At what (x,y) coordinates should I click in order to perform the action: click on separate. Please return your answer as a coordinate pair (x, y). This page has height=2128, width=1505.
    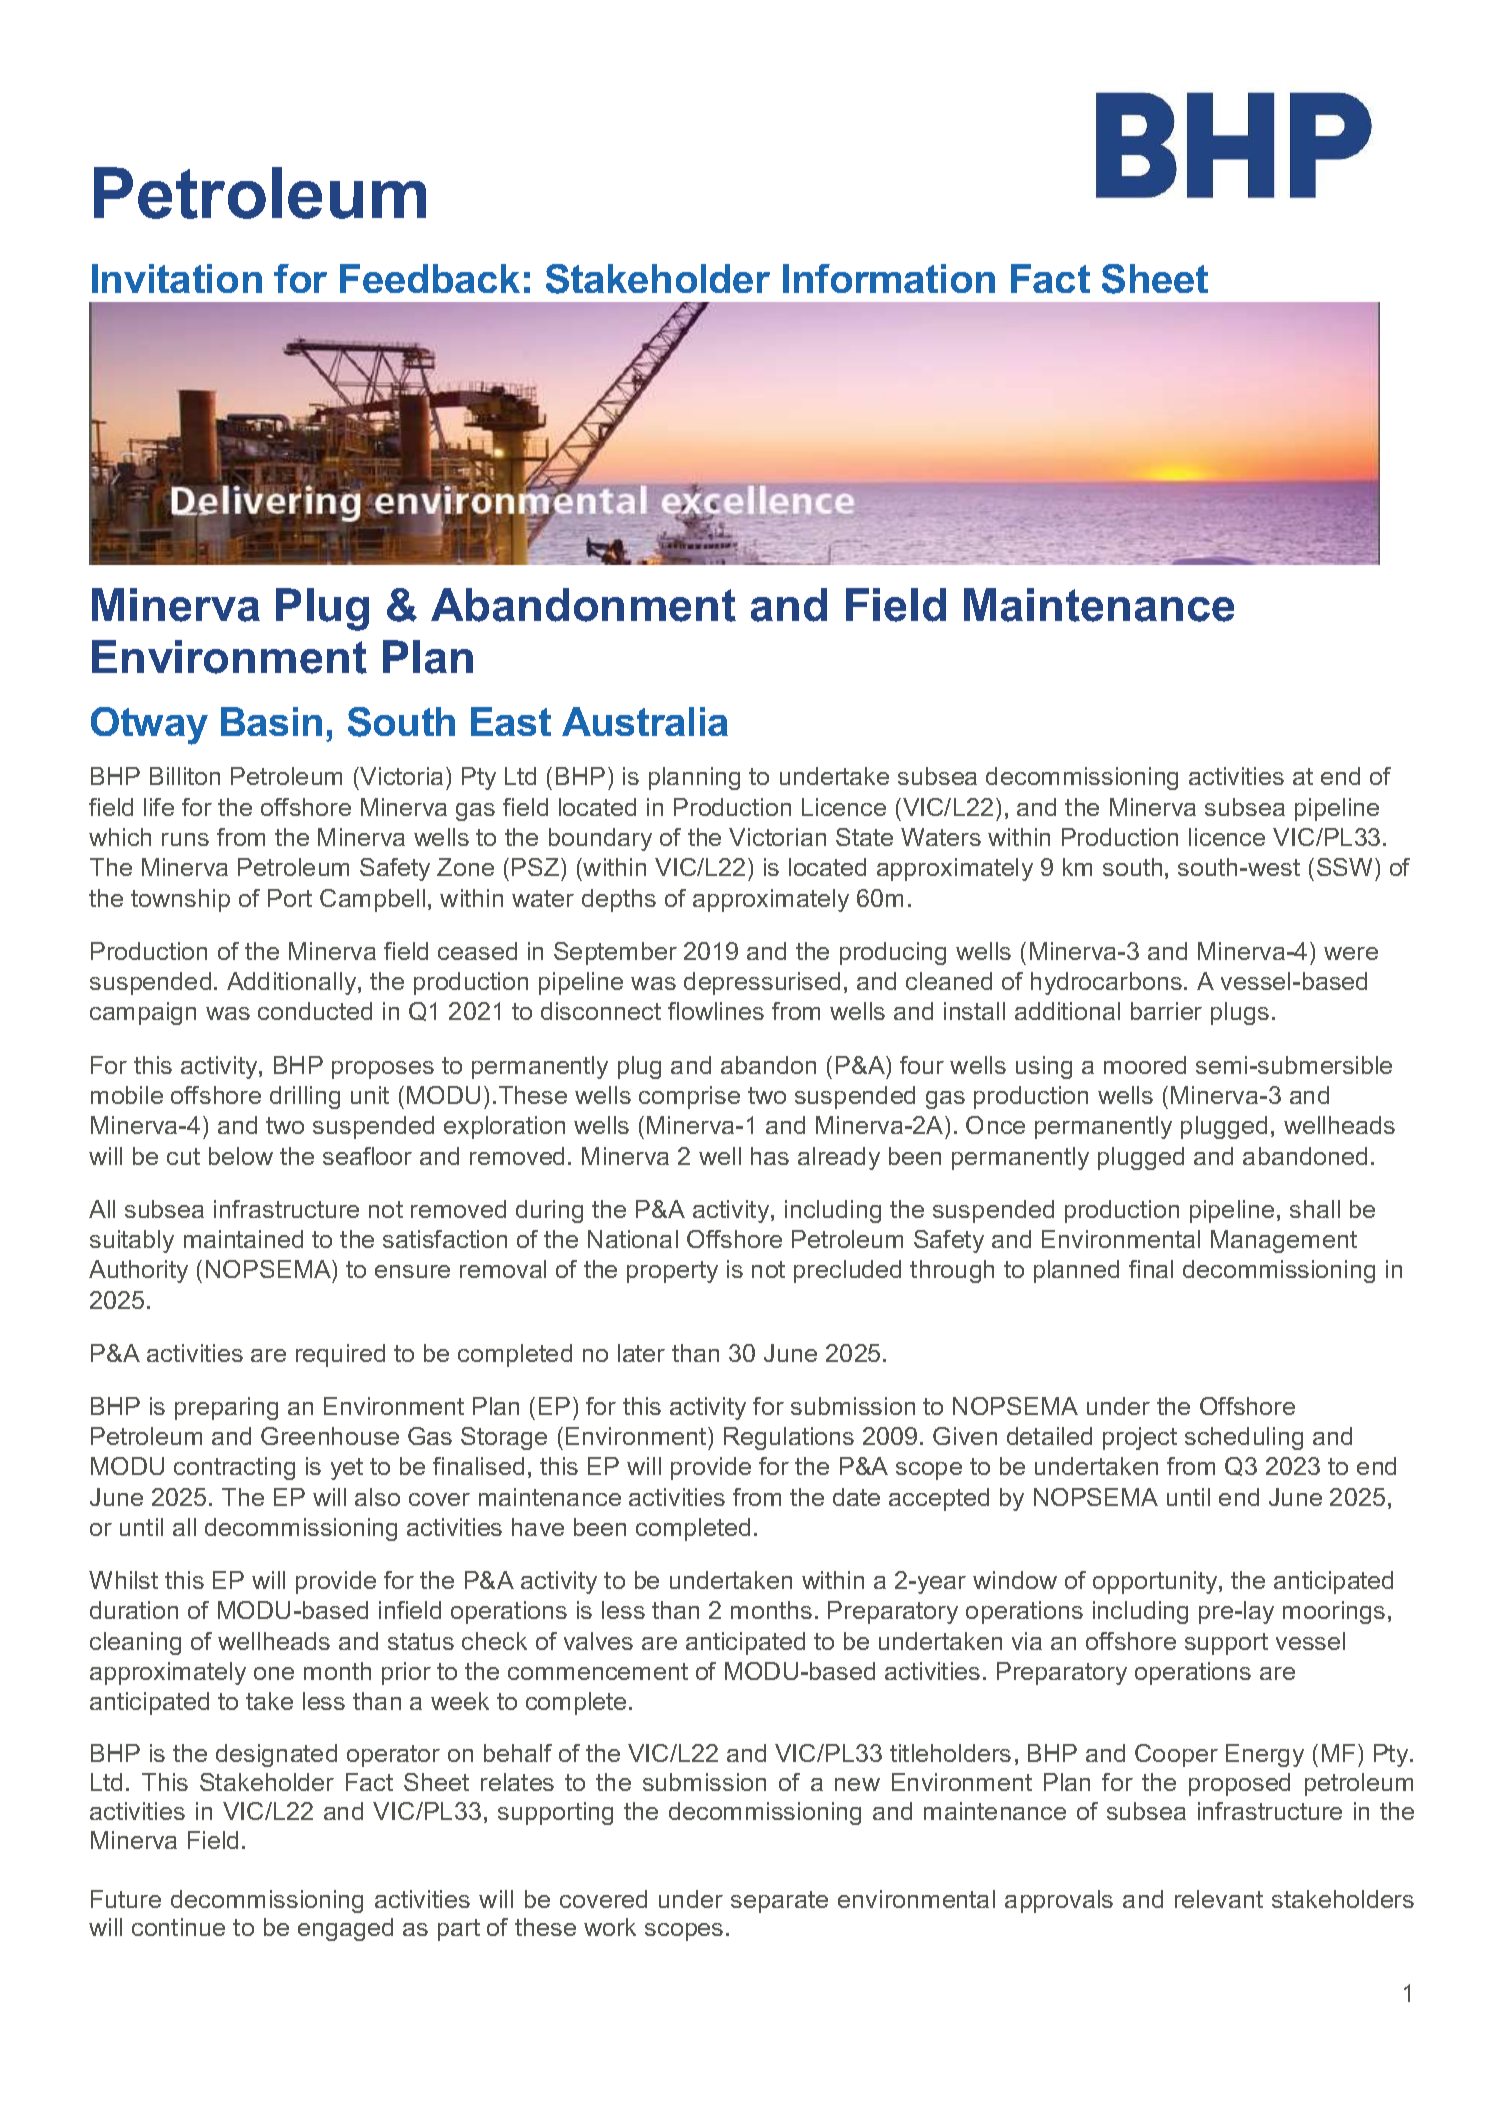
    Looking at the image, I should click on (779, 1902).
